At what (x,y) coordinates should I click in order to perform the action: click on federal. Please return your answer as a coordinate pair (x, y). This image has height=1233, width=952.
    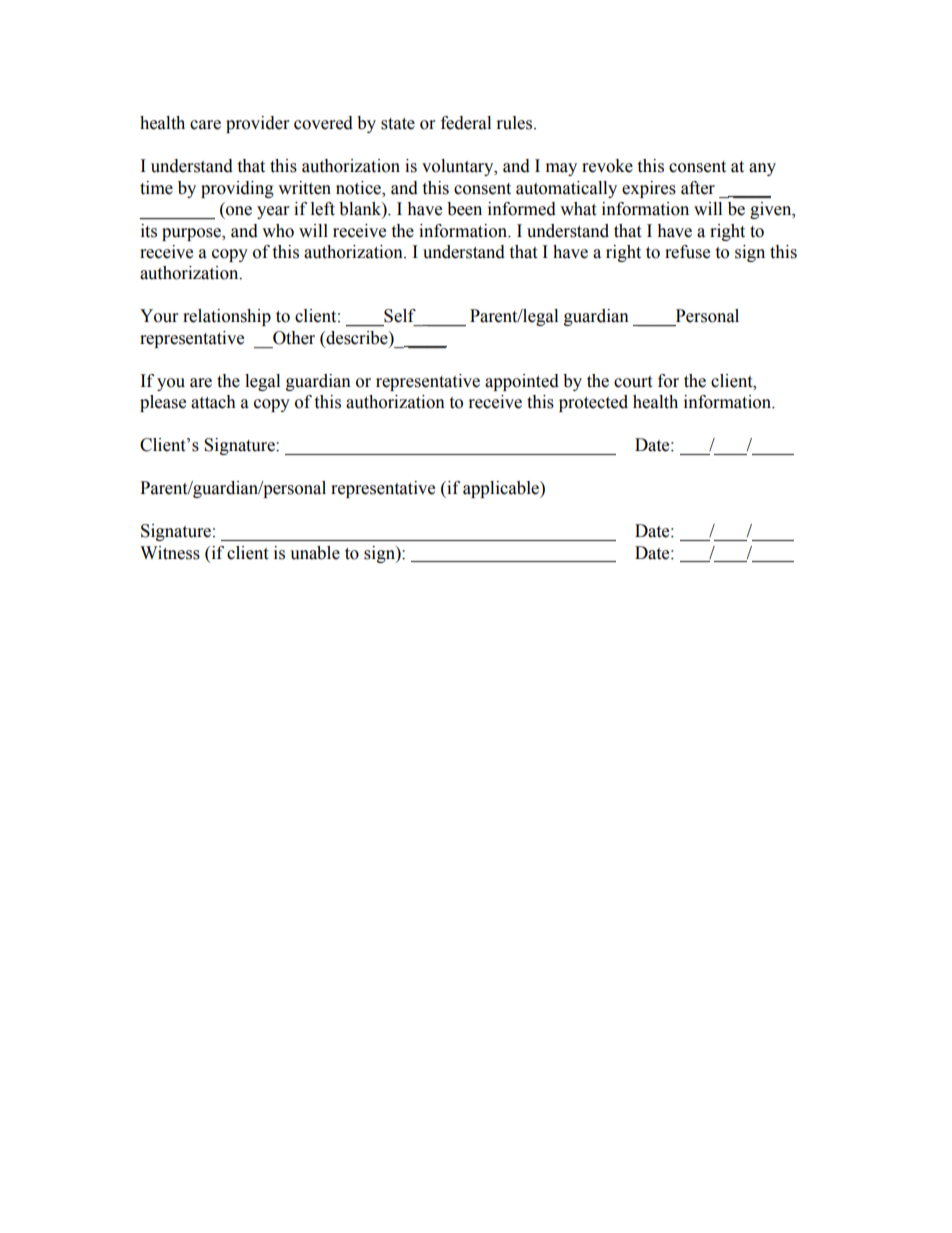
    Looking at the image, I should click on (466, 123).
